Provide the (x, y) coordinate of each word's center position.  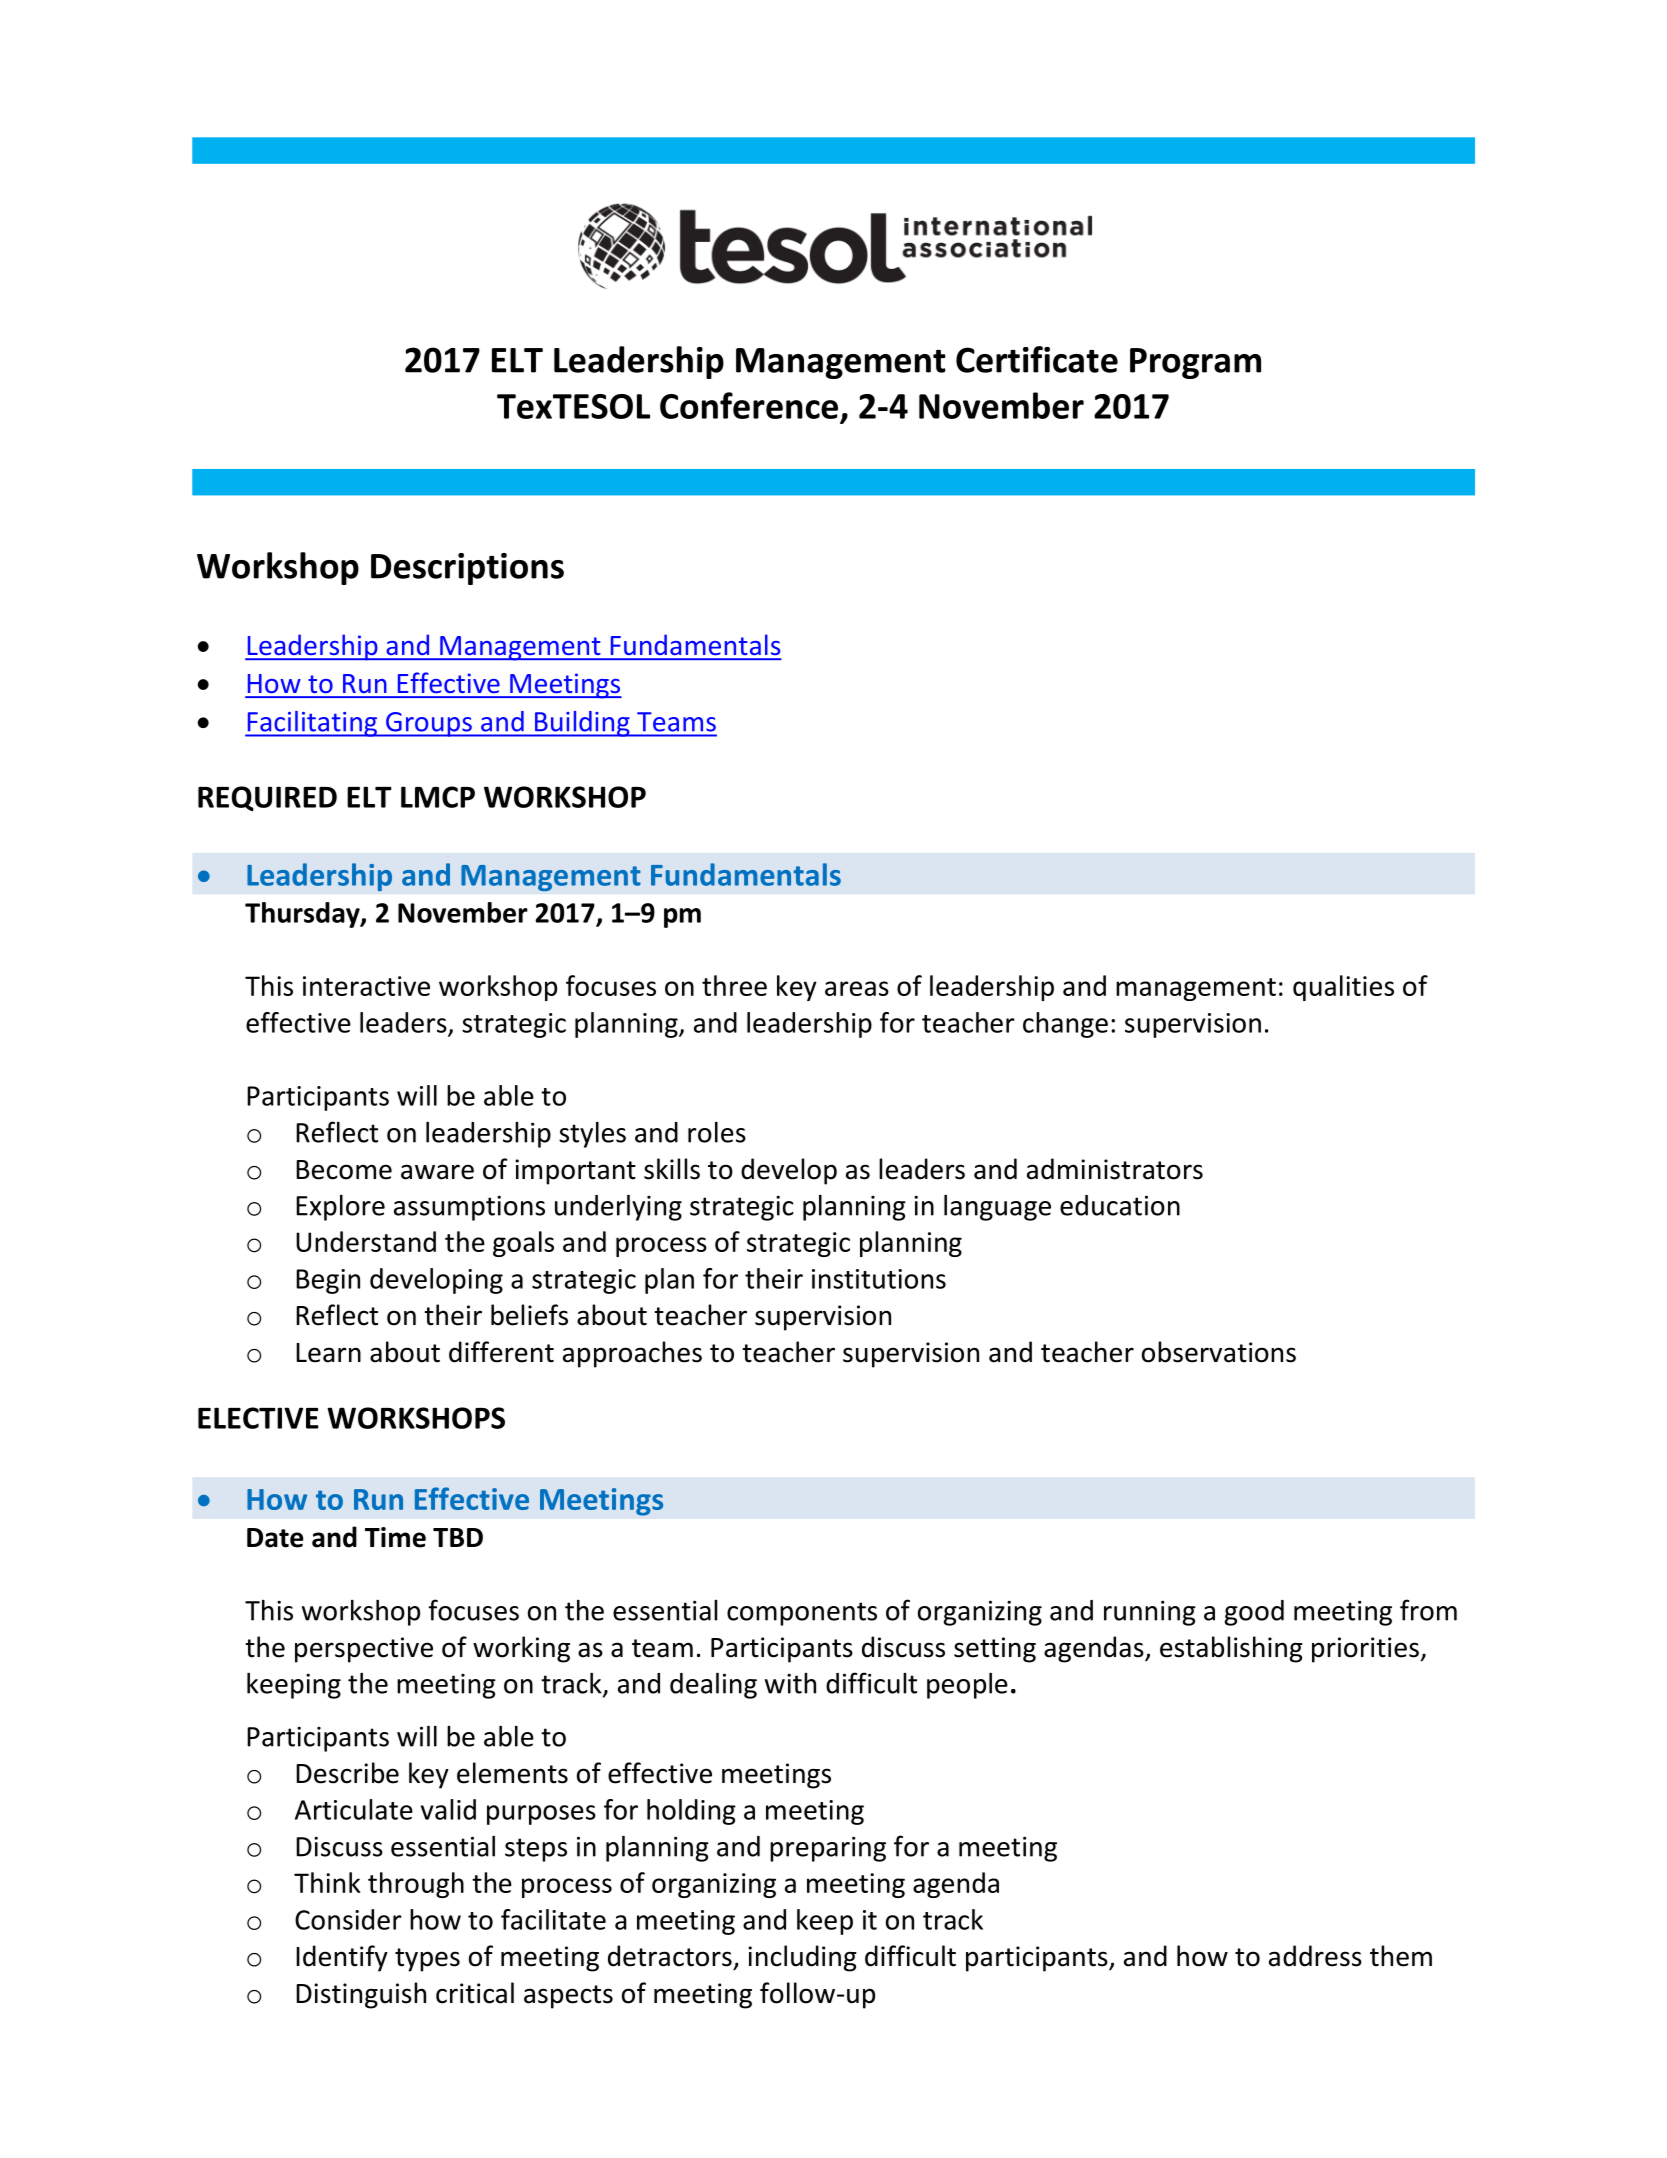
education (1120, 1205)
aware (437, 1172)
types (427, 1960)
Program (1195, 363)
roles (717, 1132)
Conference (749, 405)
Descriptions (467, 569)
